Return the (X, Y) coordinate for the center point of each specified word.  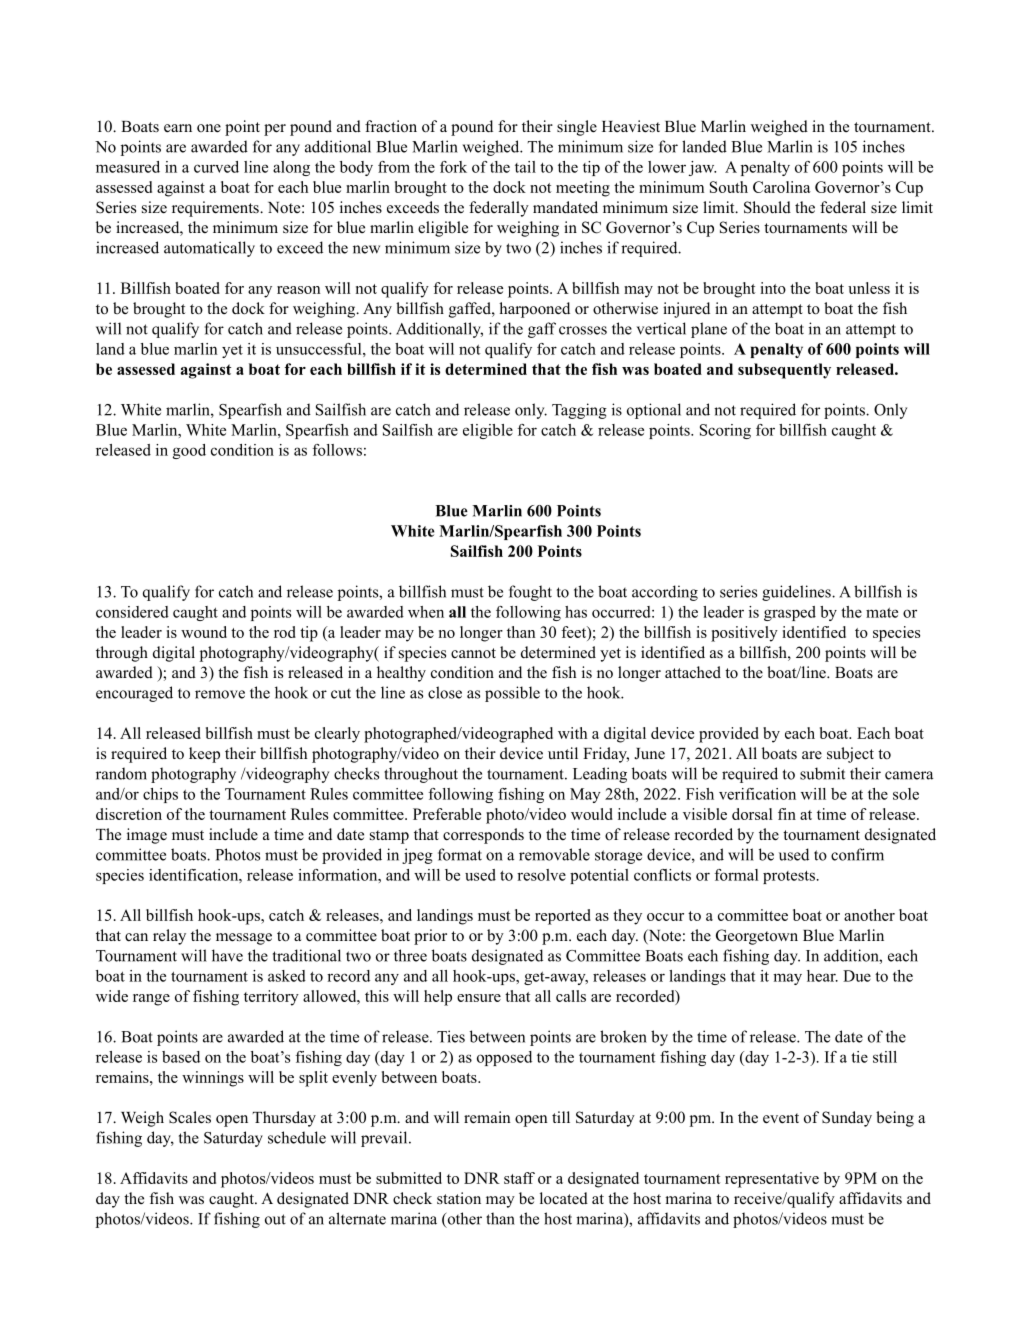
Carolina (782, 187)
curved (216, 167)
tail (525, 167)
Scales (190, 1117)
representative (772, 1180)
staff (519, 1178)
